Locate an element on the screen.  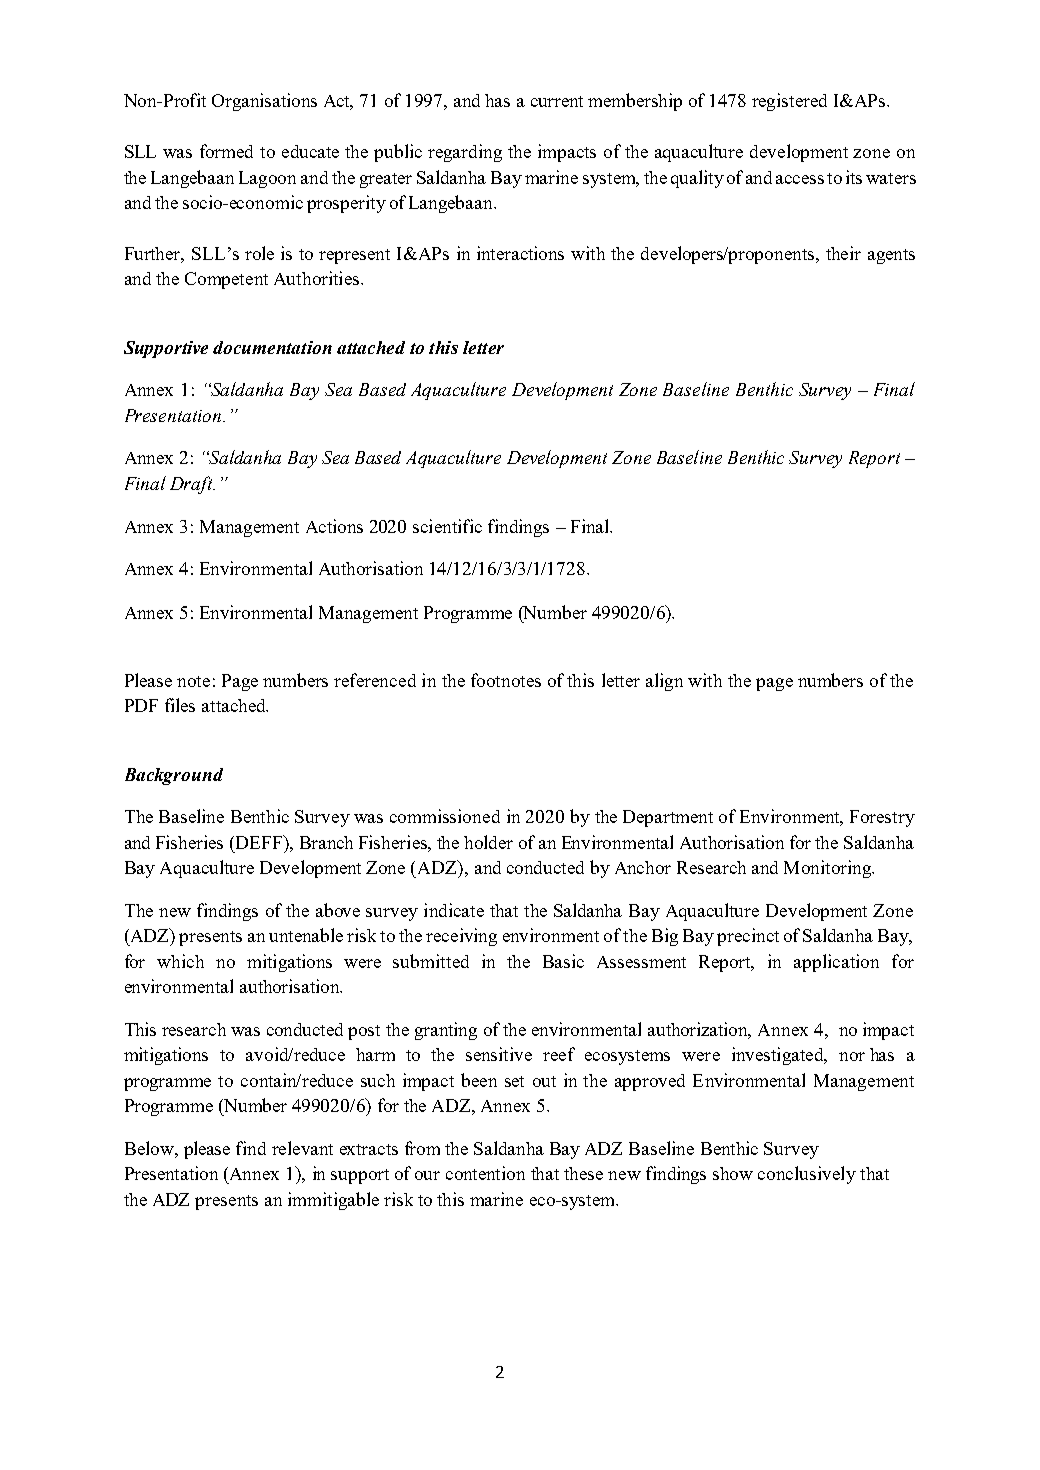
formed is located at coordinates (226, 151).
